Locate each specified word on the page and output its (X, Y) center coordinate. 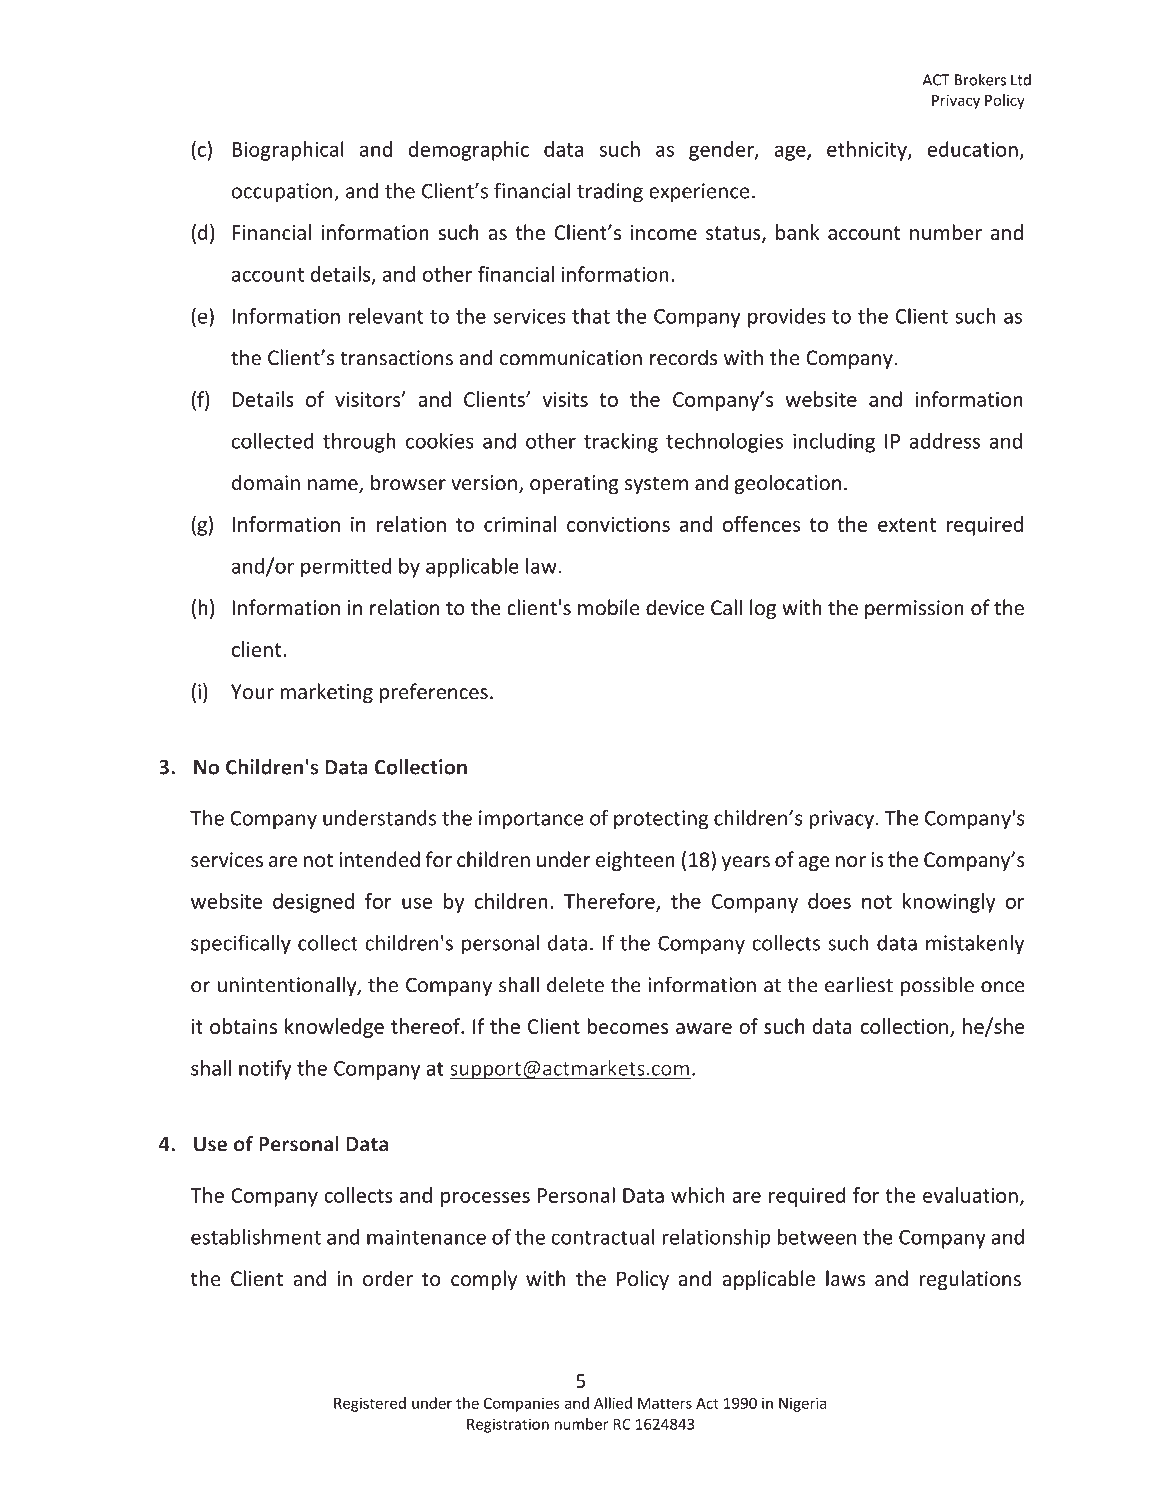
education (972, 149)
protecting (661, 820)
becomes (628, 1026)
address (945, 441)
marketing (326, 693)
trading (610, 193)
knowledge (334, 1028)
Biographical (288, 151)
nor (851, 862)
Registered (370, 1404)
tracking (621, 443)
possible (937, 986)
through (359, 443)
